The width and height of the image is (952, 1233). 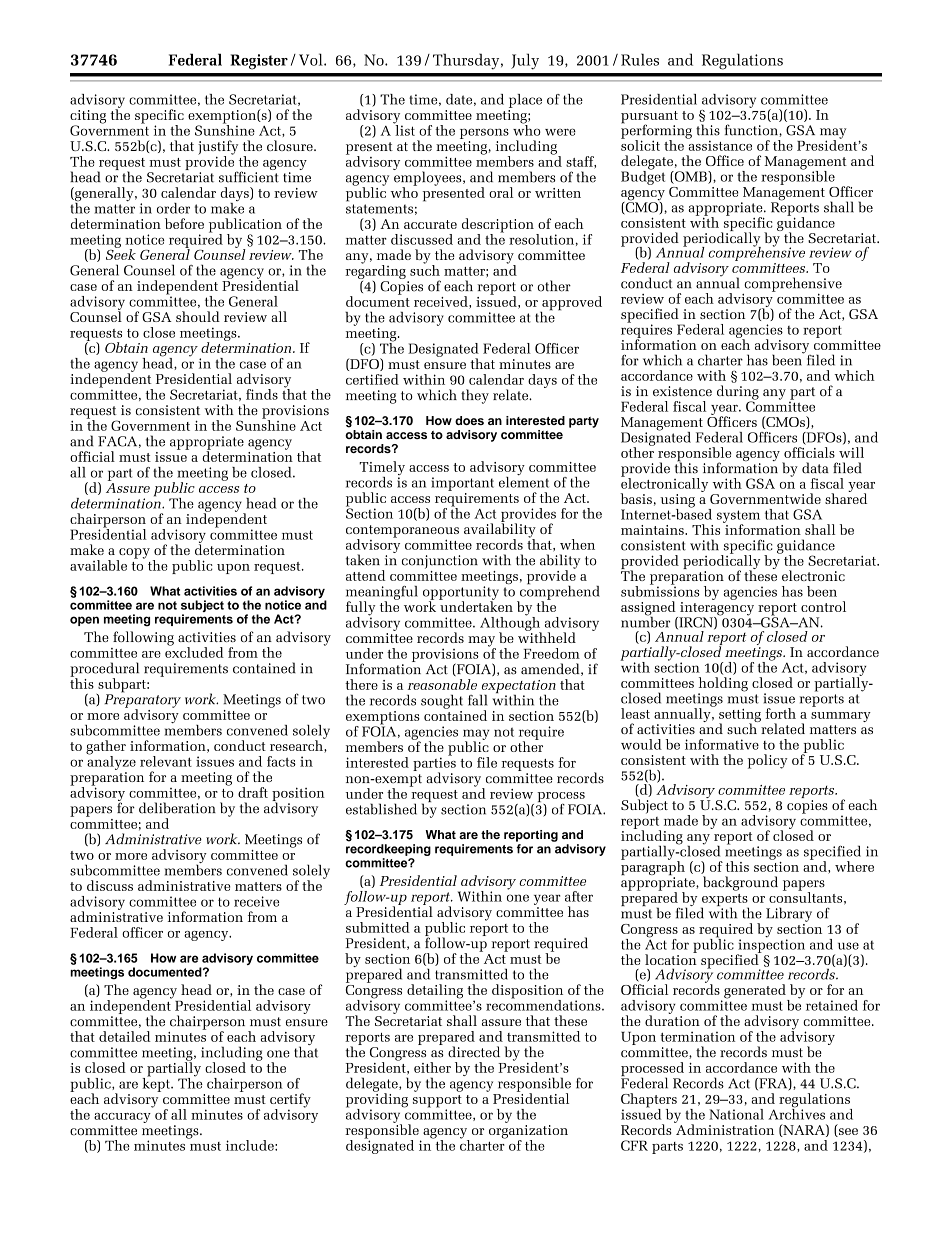 What do you see at coordinates (719, 144) in the image?
I see `assistance` at bounding box center [719, 144].
